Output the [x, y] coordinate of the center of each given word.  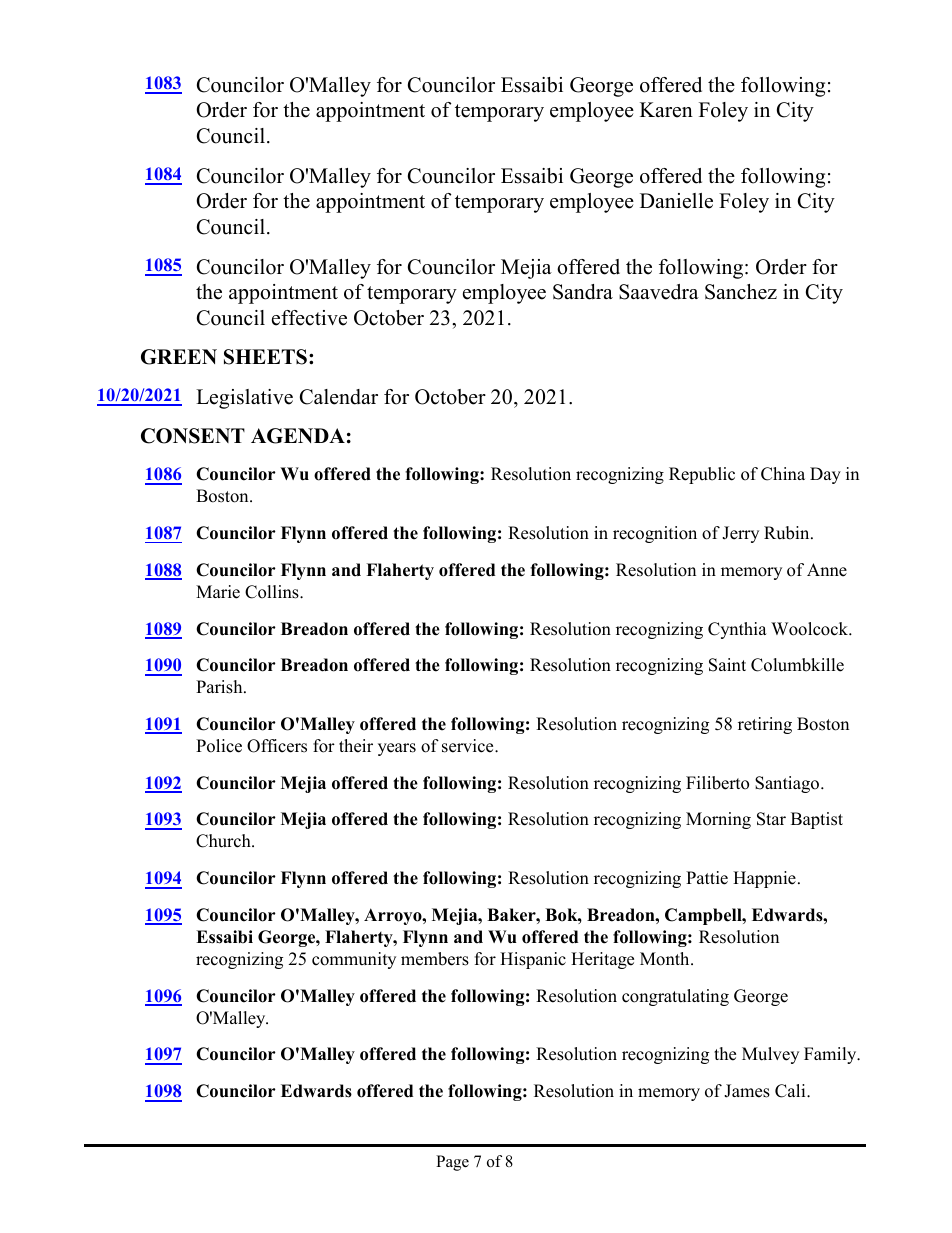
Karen [666, 110]
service [469, 746]
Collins [273, 592]
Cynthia [737, 630]
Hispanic [533, 960]
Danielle [676, 201]
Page [452, 1163]
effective [309, 318]
